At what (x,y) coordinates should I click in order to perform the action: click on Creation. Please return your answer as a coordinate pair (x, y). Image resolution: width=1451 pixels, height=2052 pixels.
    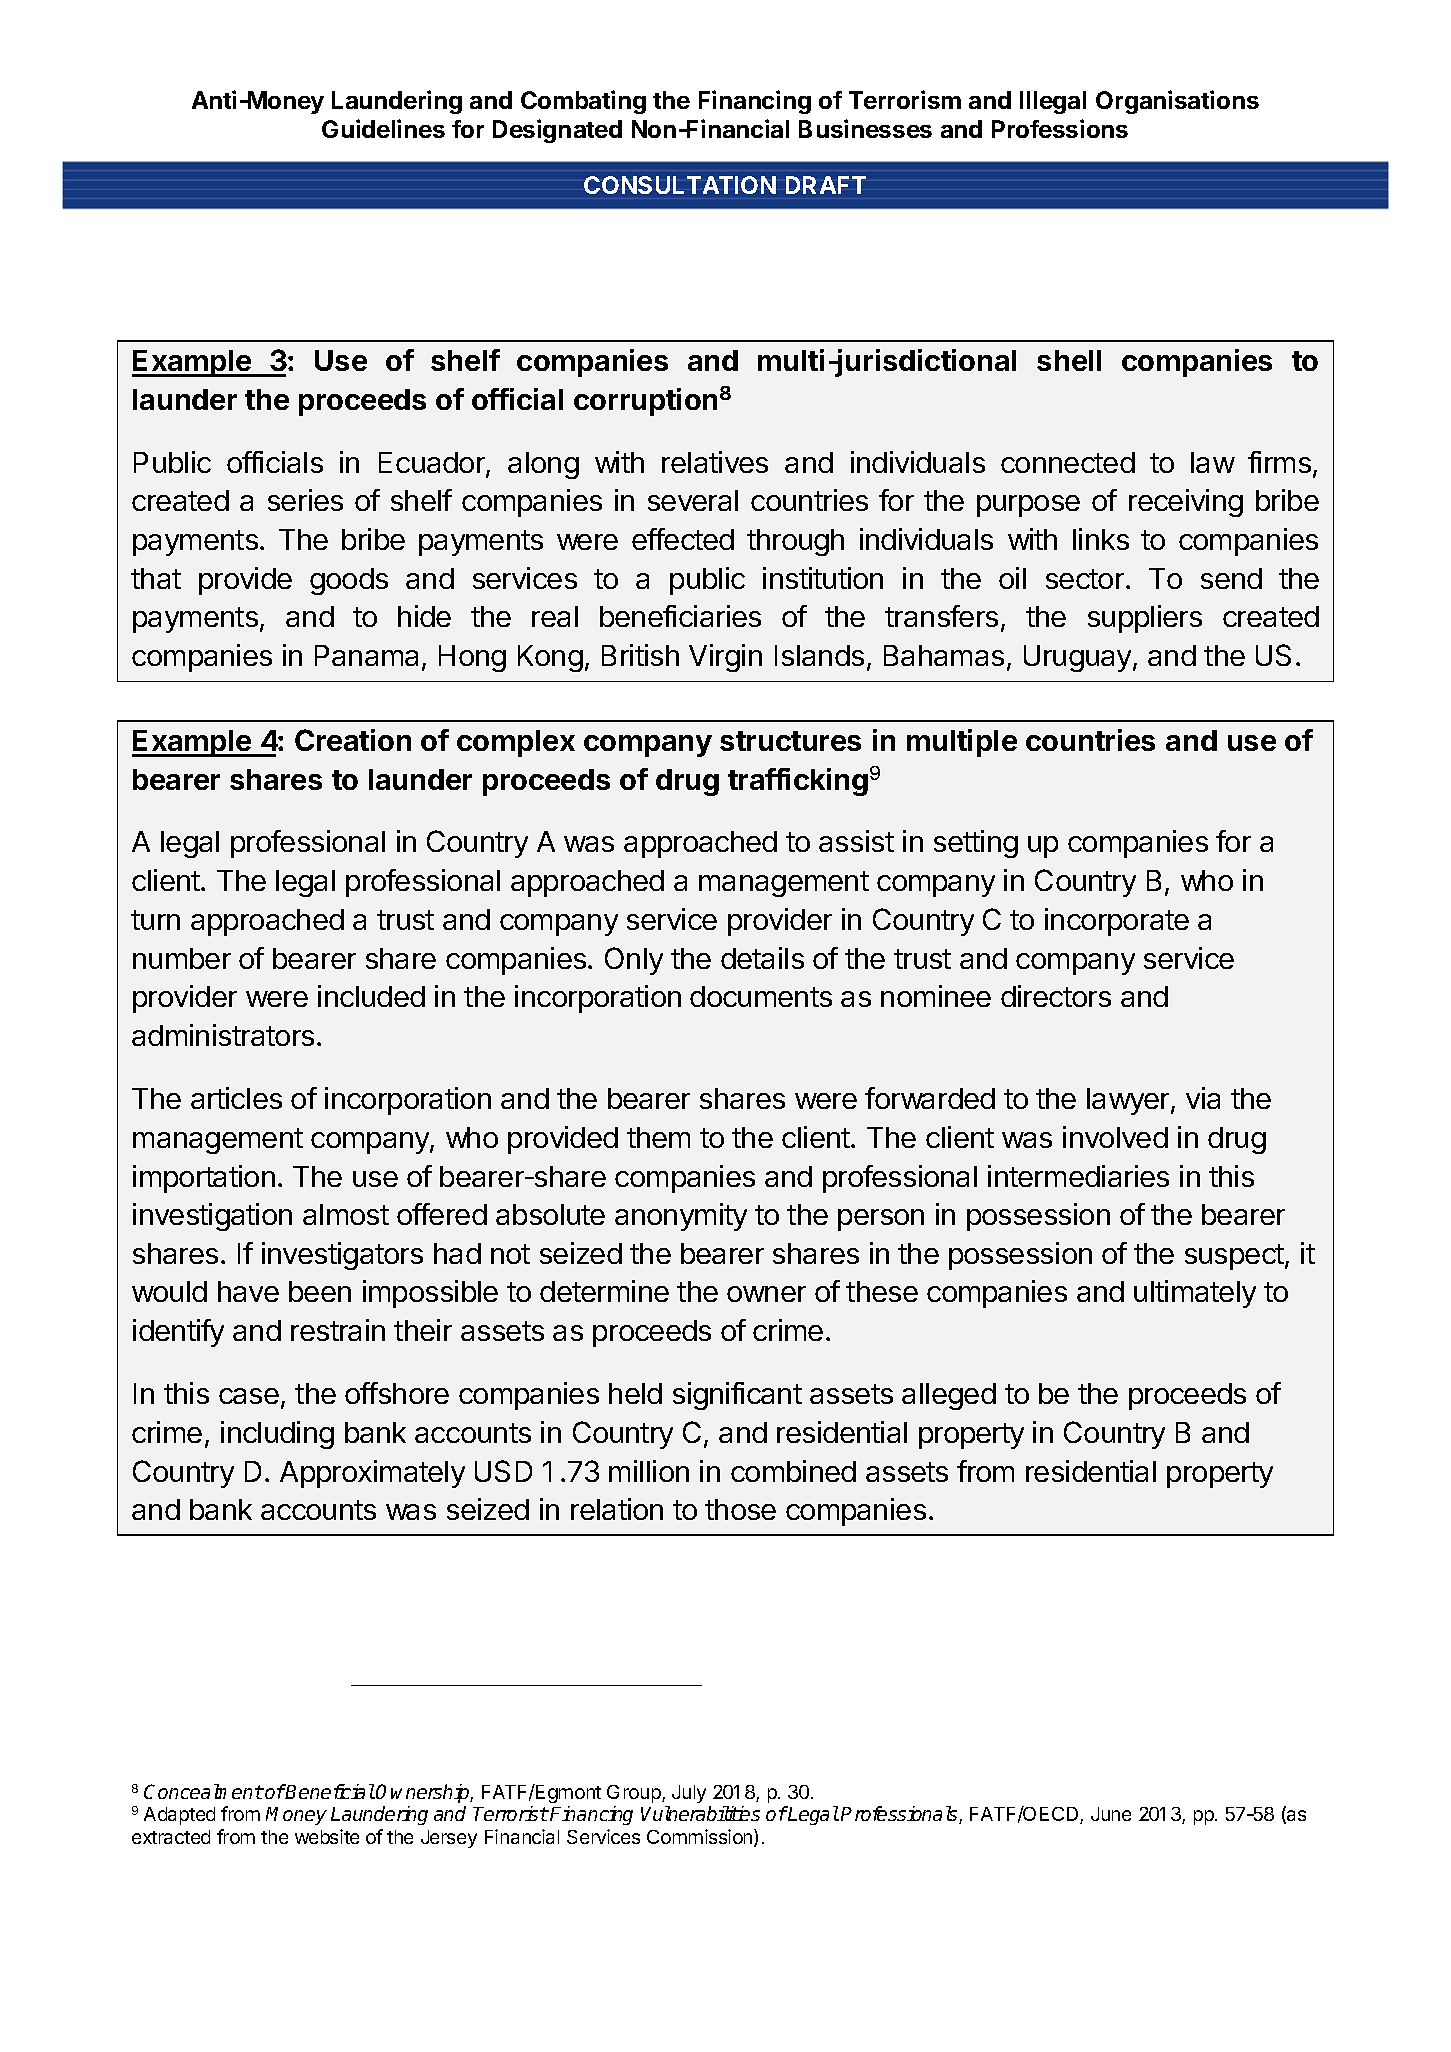
    Looking at the image, I should click on (353, 740).
